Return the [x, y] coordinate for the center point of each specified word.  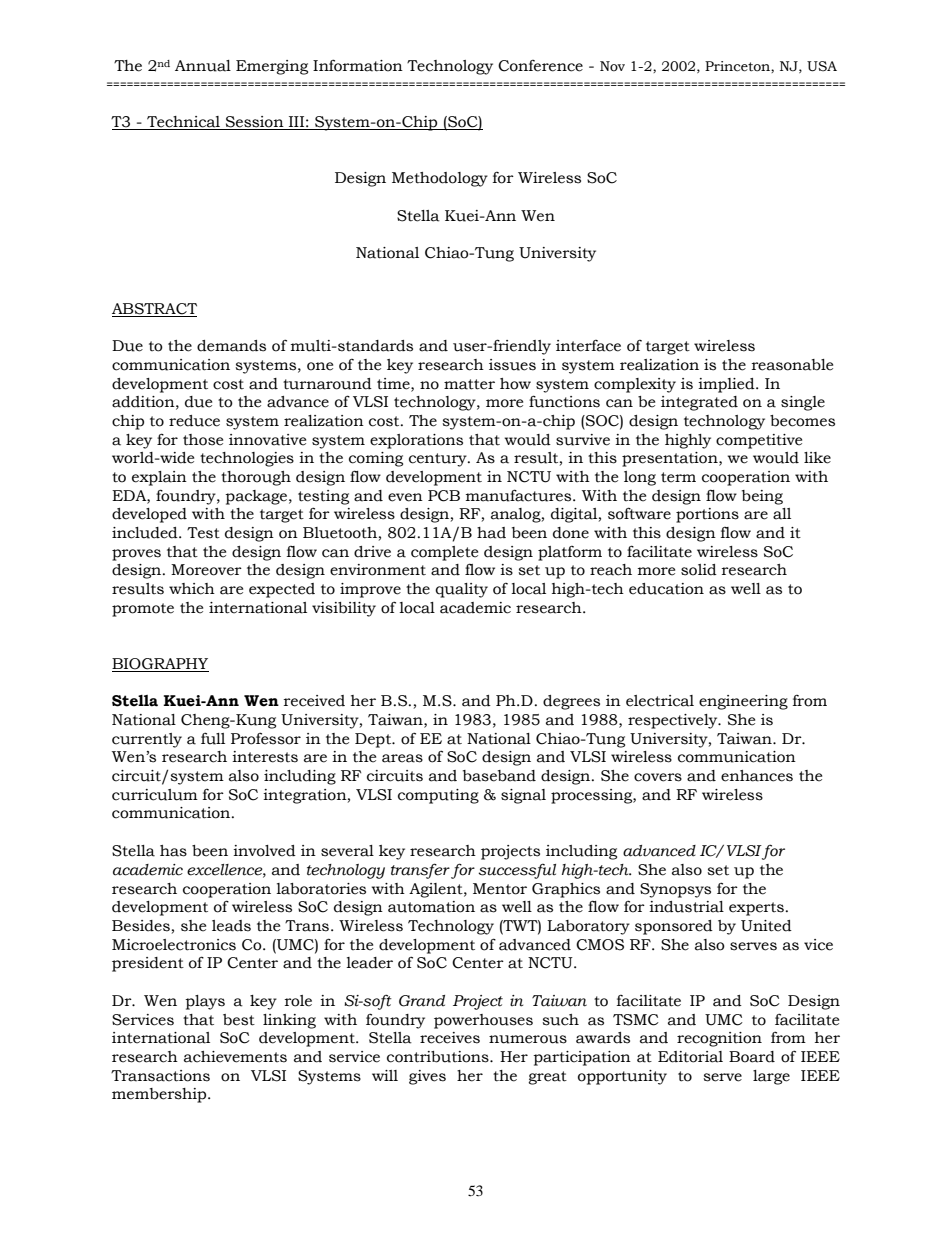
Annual [203, 66]
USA [822, 66]
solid [699, 570]
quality [461, 590]
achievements [235, 1057]
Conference [540, 66]
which [192, 589]
